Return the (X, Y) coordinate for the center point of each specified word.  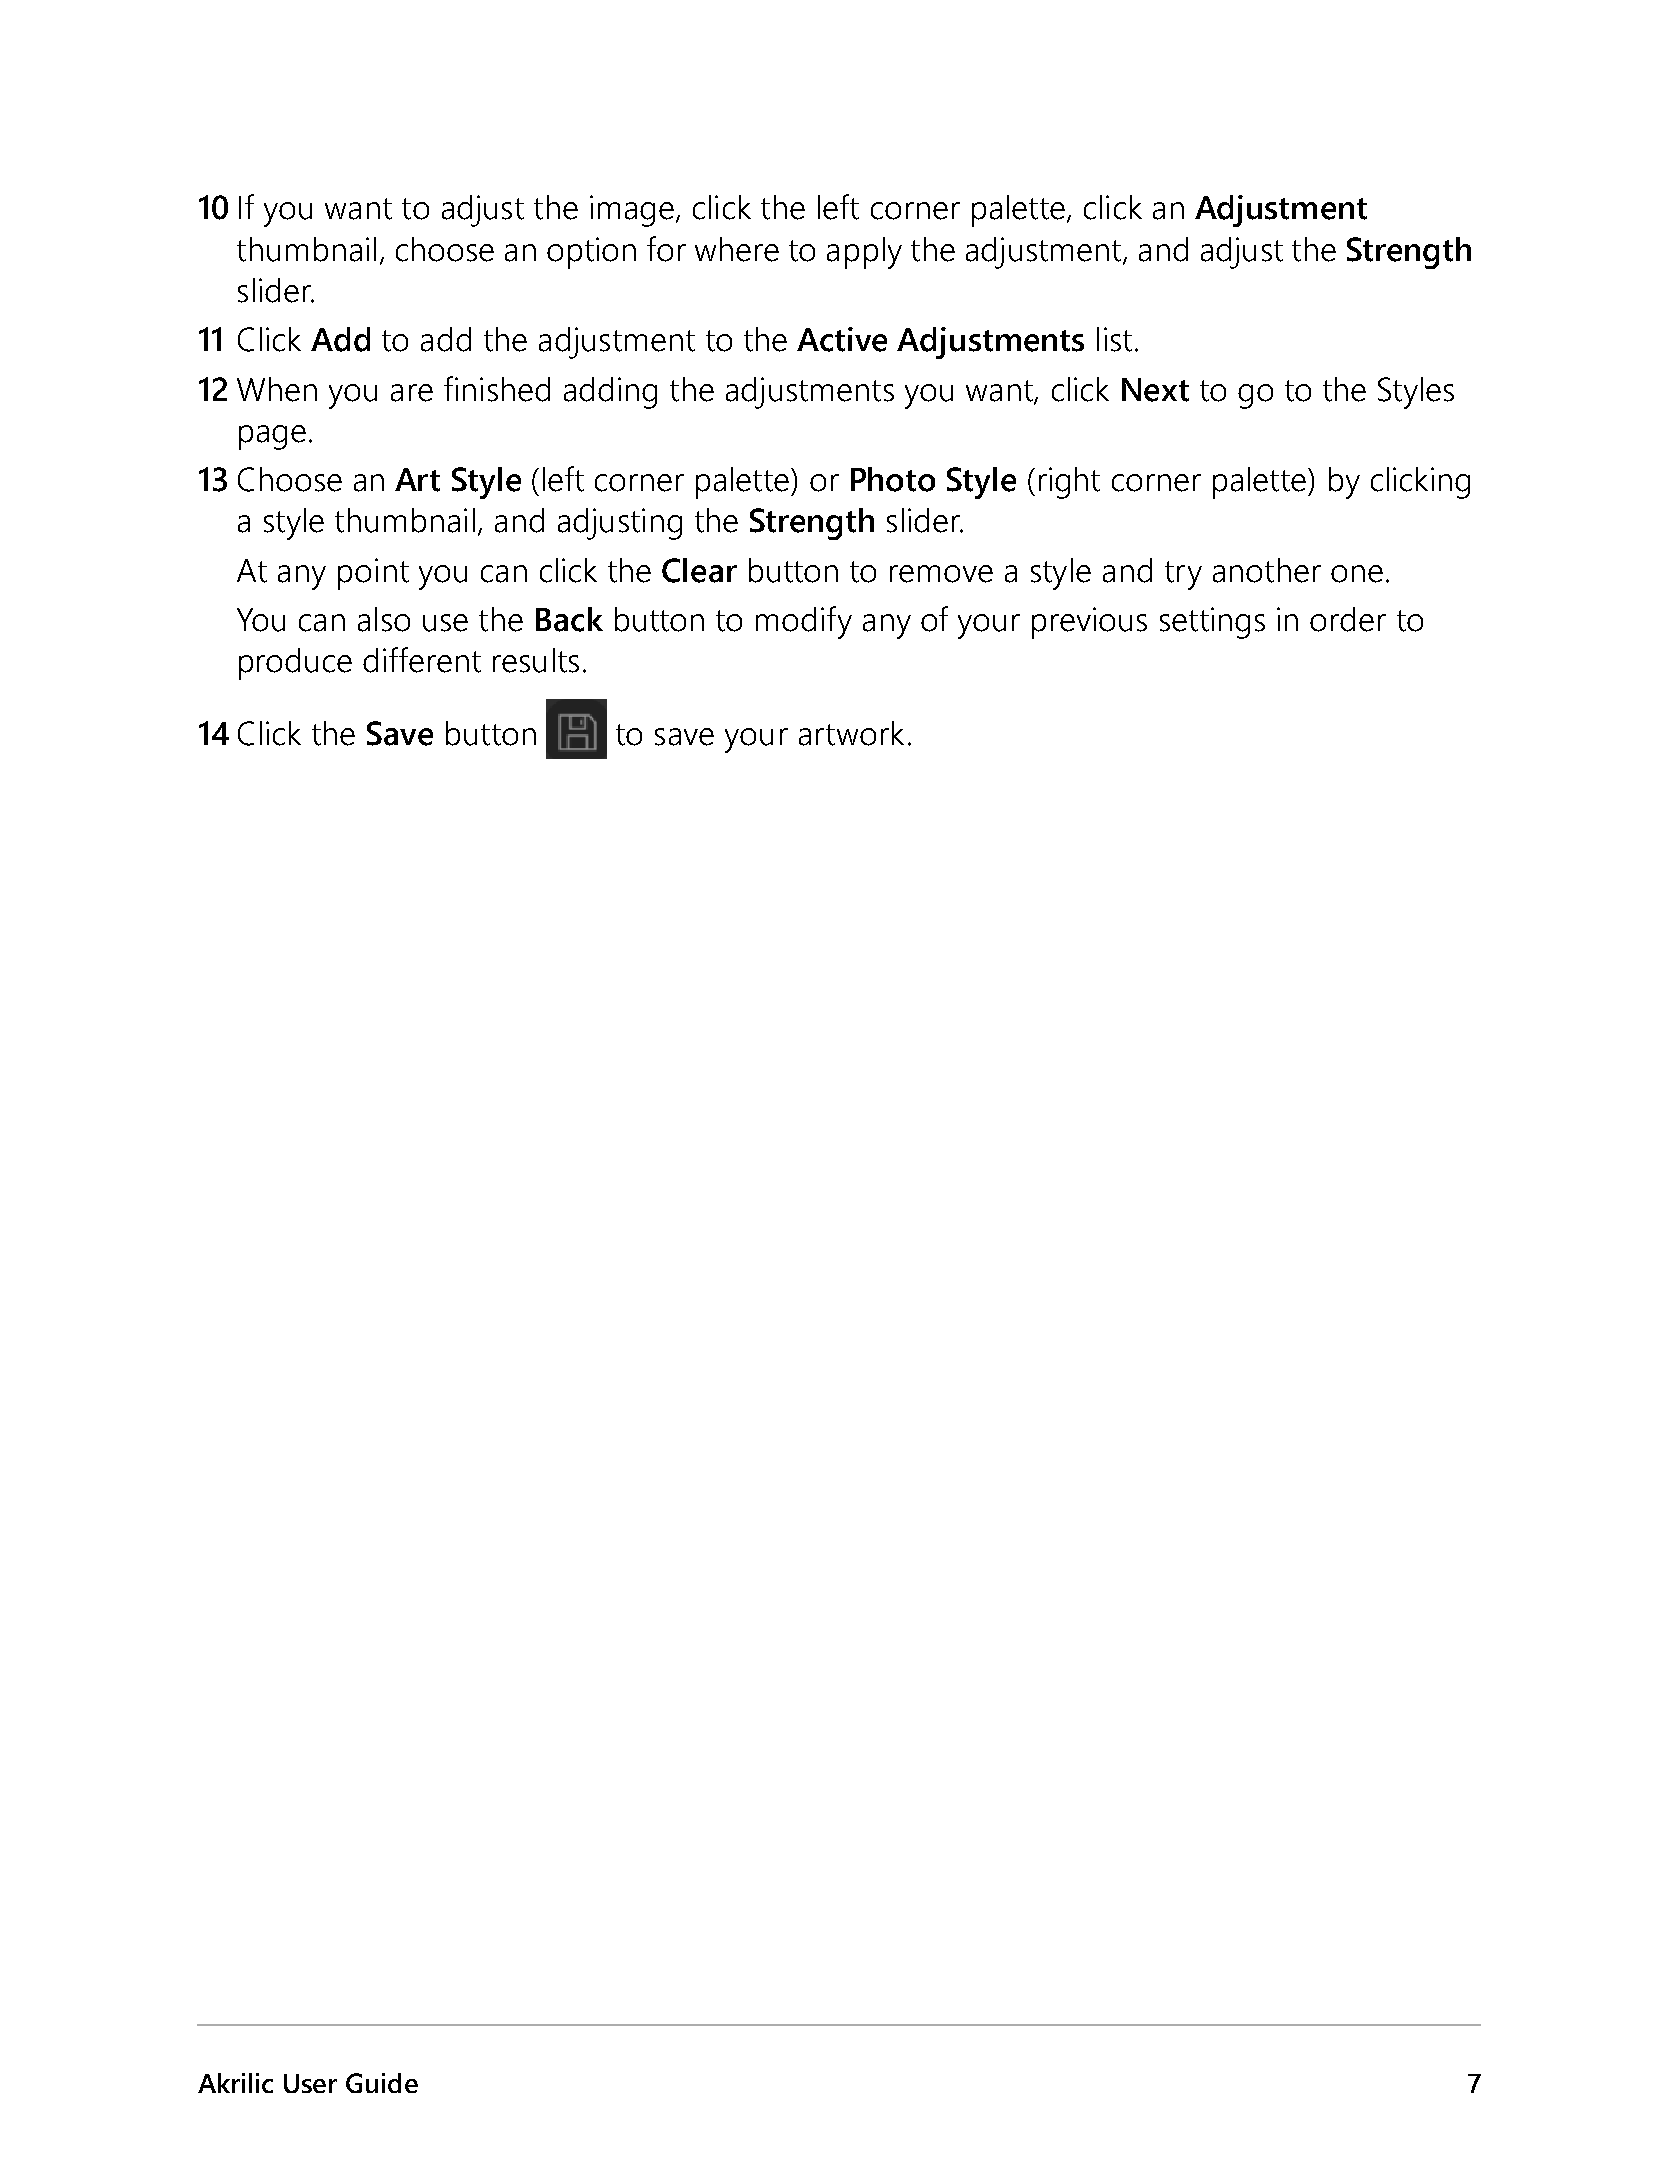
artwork (851, 733)
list (1114, 339)
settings (1212, 623)
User (310, 2083)
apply (864, 253)
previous (1089, 623)
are (412, 393)
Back (569, 619)
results (536, 660)
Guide (382, 2083)
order (1348, 619)
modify (804, 622)
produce (295, 664)
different (422, 660)
